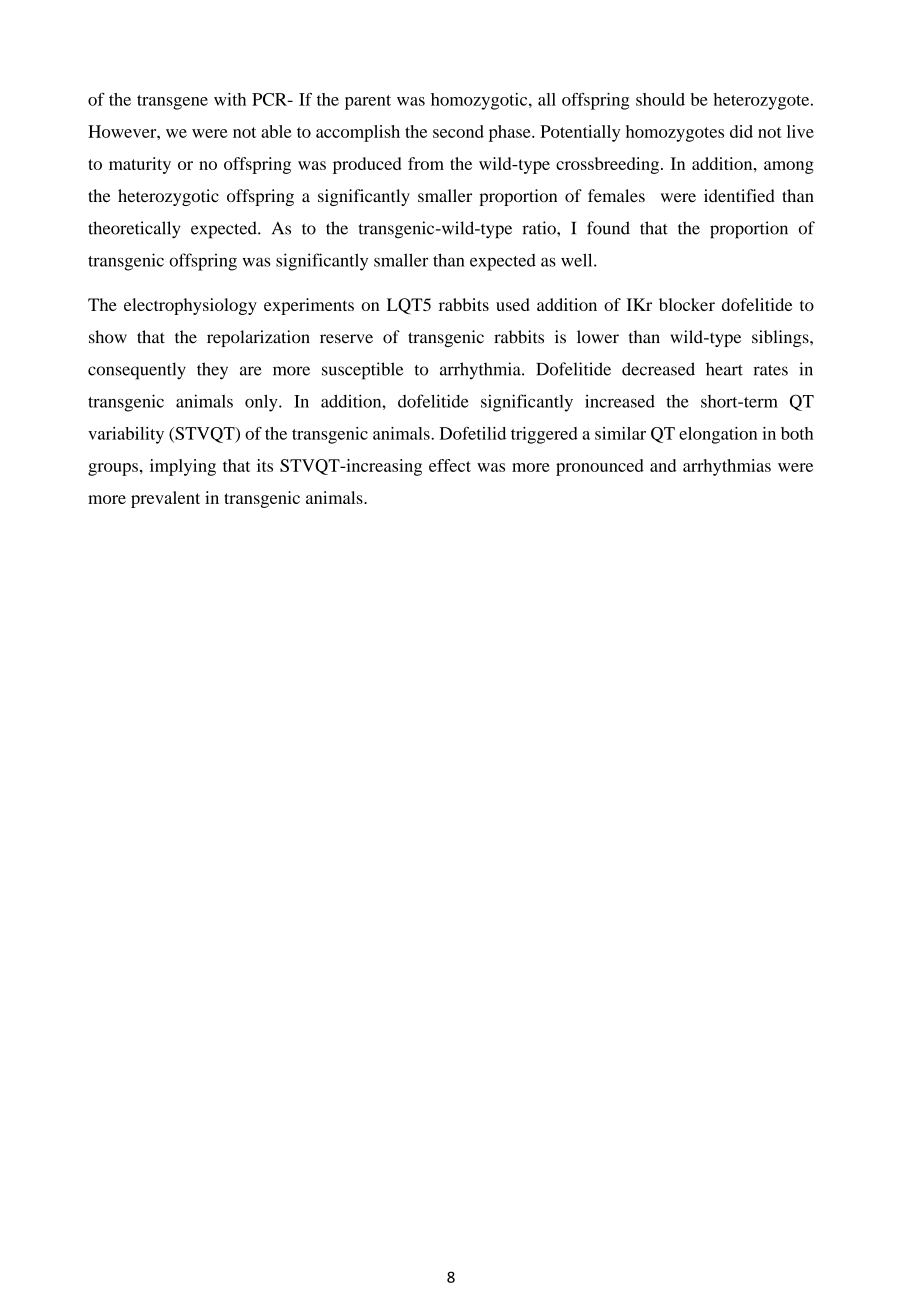 This page has height=1308, width=924. What do you see at coordinates (739, 195) in the page?
I see `identified` at bounding box center [739, 195].
